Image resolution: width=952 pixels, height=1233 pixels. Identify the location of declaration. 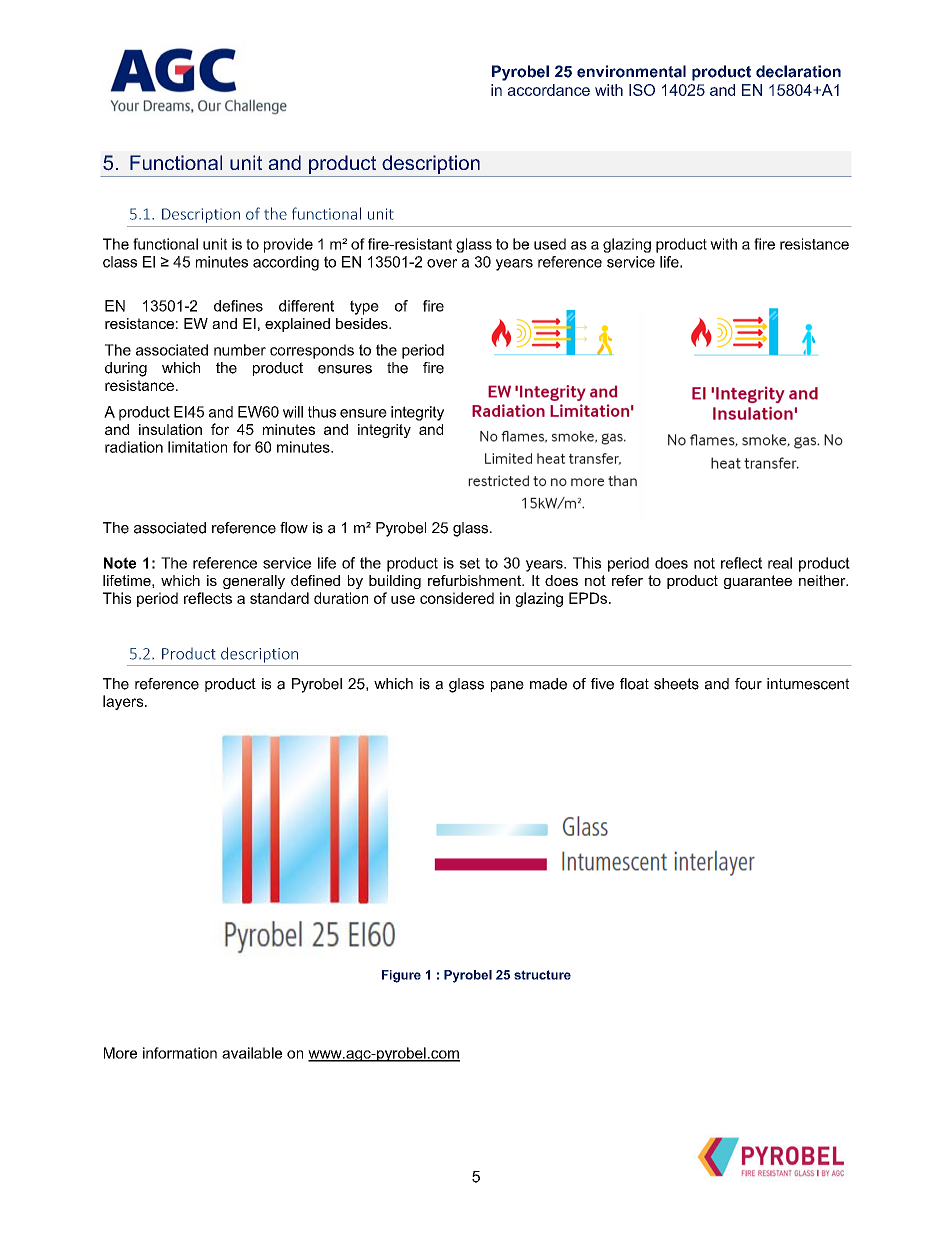
(798, 71).
